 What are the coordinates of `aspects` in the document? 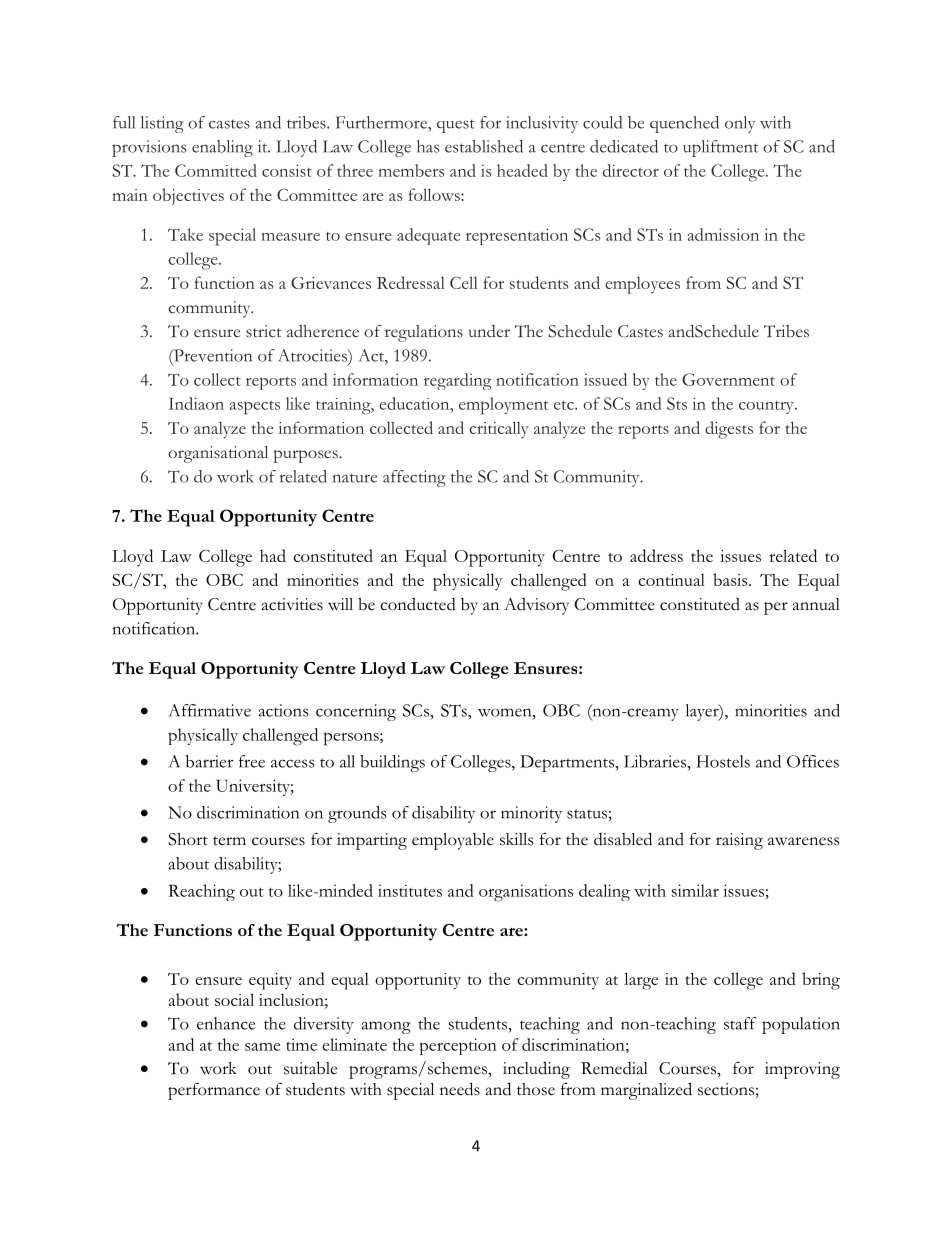 It's located at (254, 408).
